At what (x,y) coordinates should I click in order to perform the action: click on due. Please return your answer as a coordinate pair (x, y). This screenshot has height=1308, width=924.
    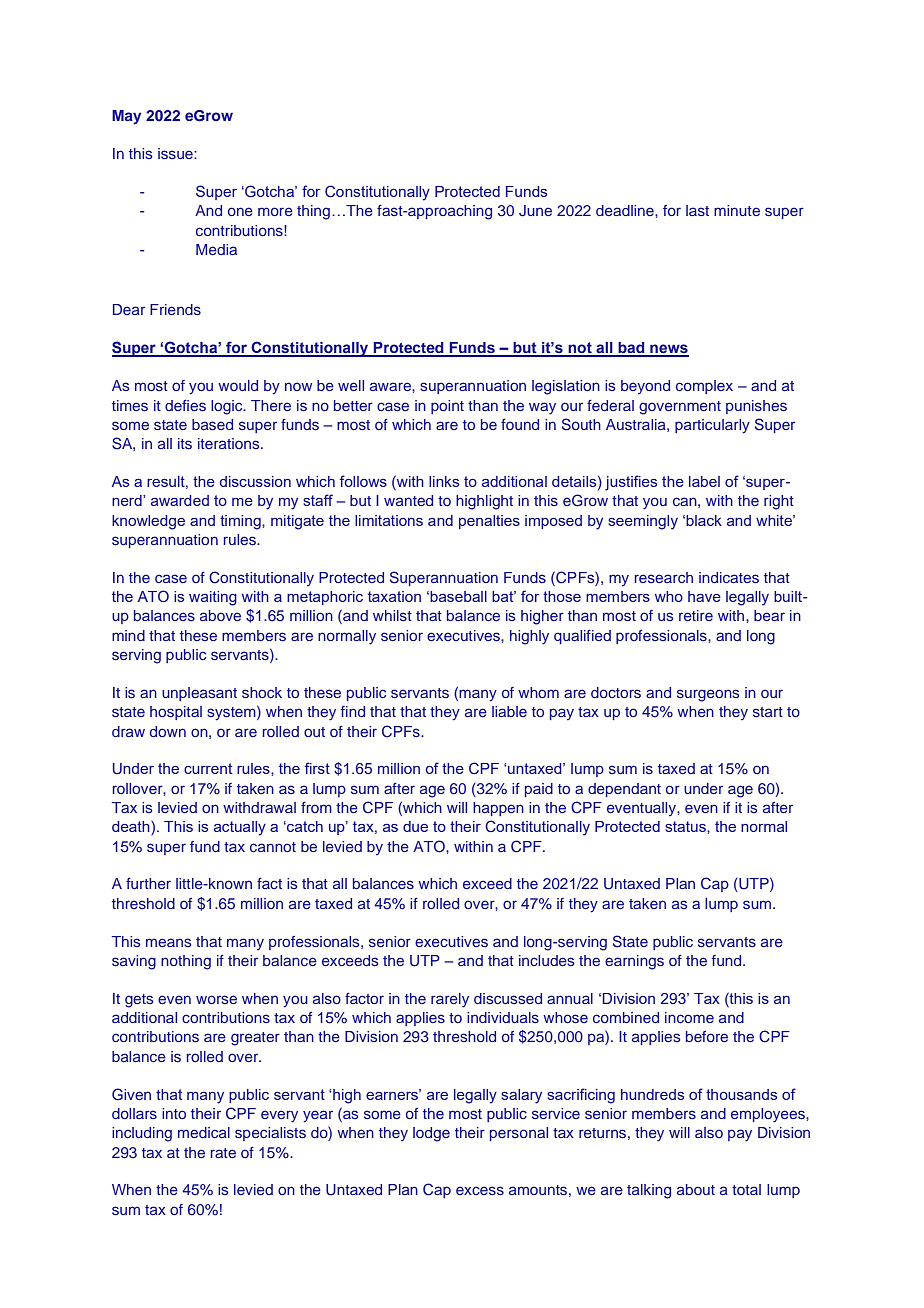
    Looking at the image, I should click on (415, 826).
